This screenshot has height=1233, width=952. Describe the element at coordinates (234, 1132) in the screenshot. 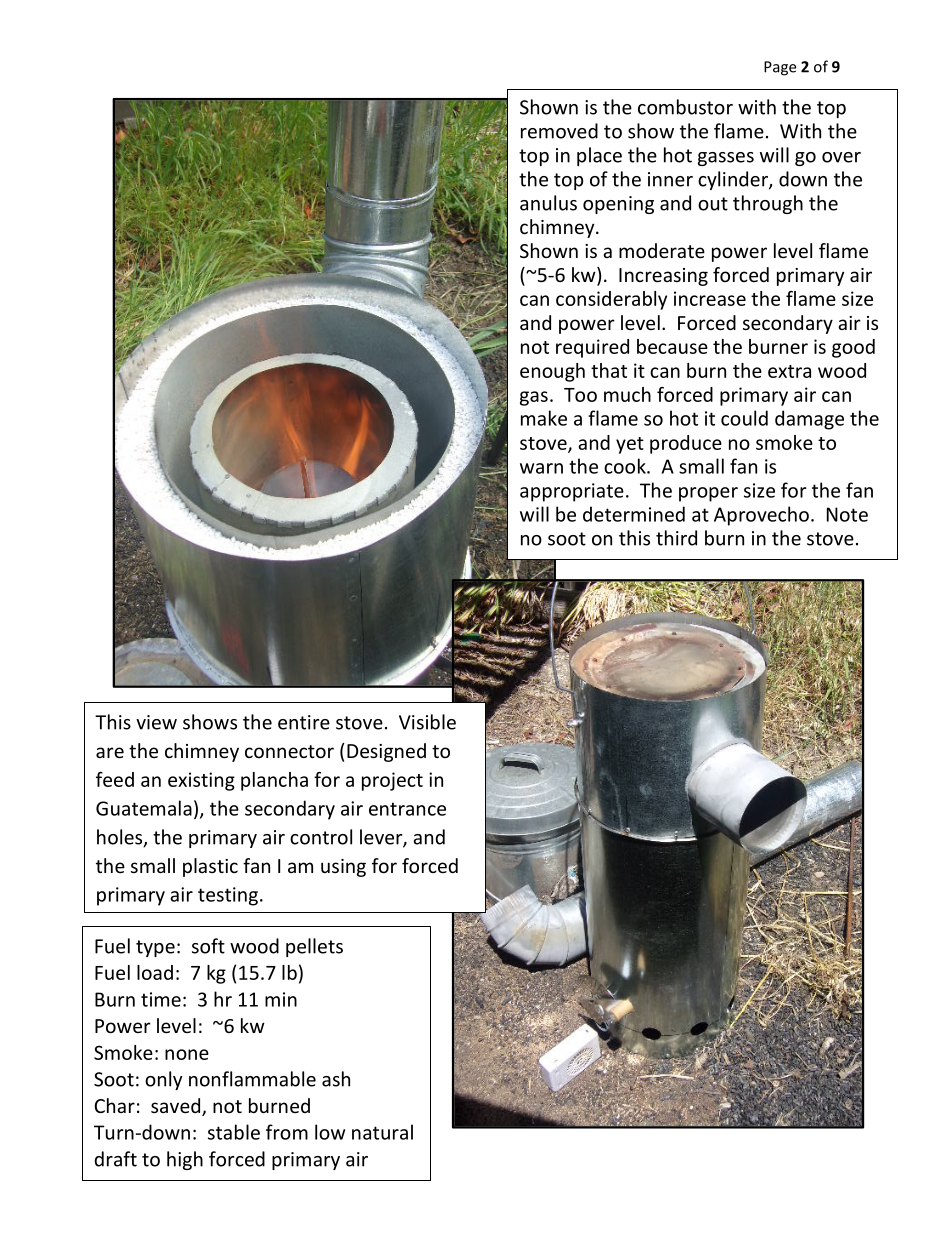

I see `stable` at that location.
